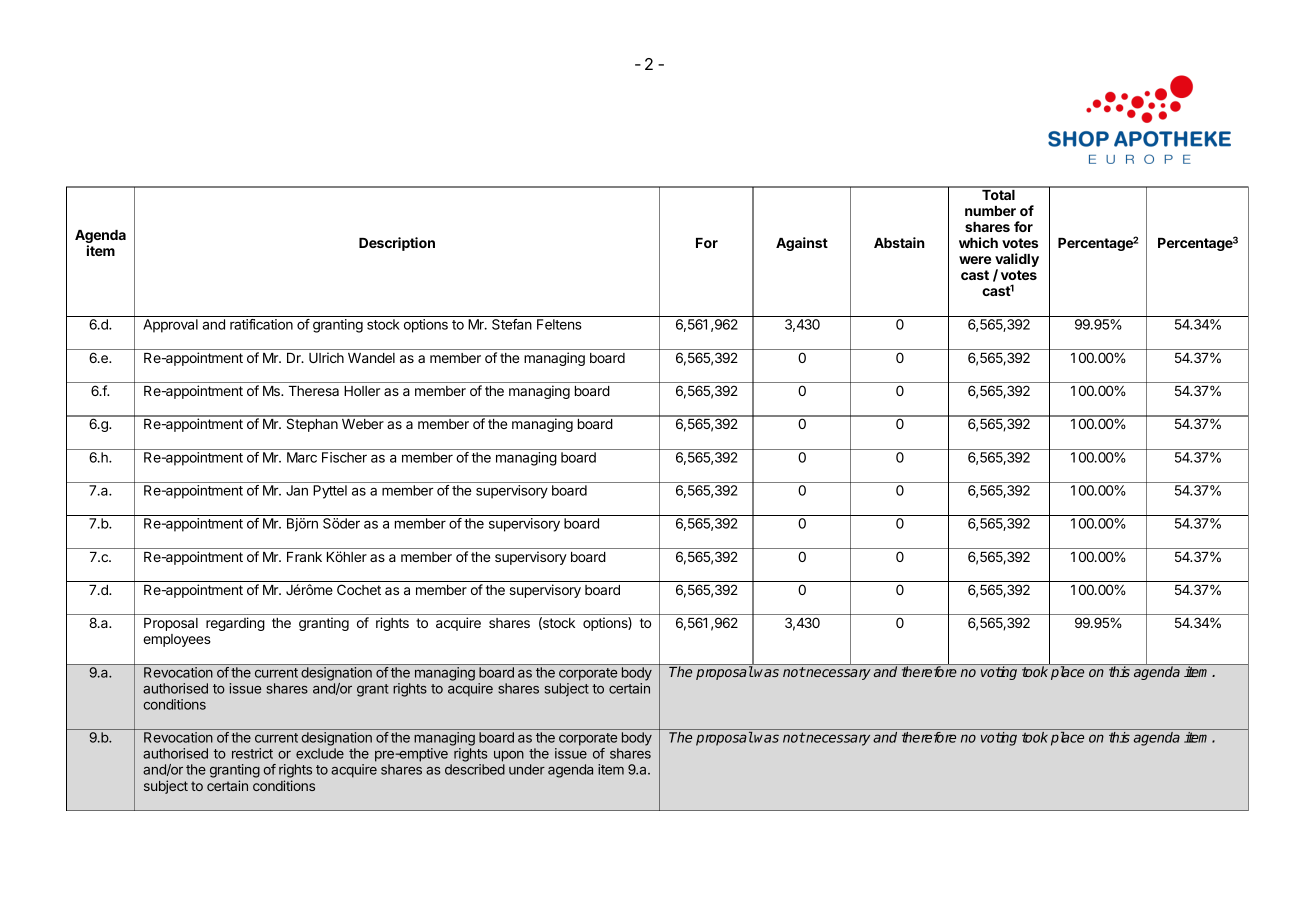 The image size is (1308, 924). What do you see at coordinates (802, 244) in the page?
I see `Against` at bounding box center [802, 244].
